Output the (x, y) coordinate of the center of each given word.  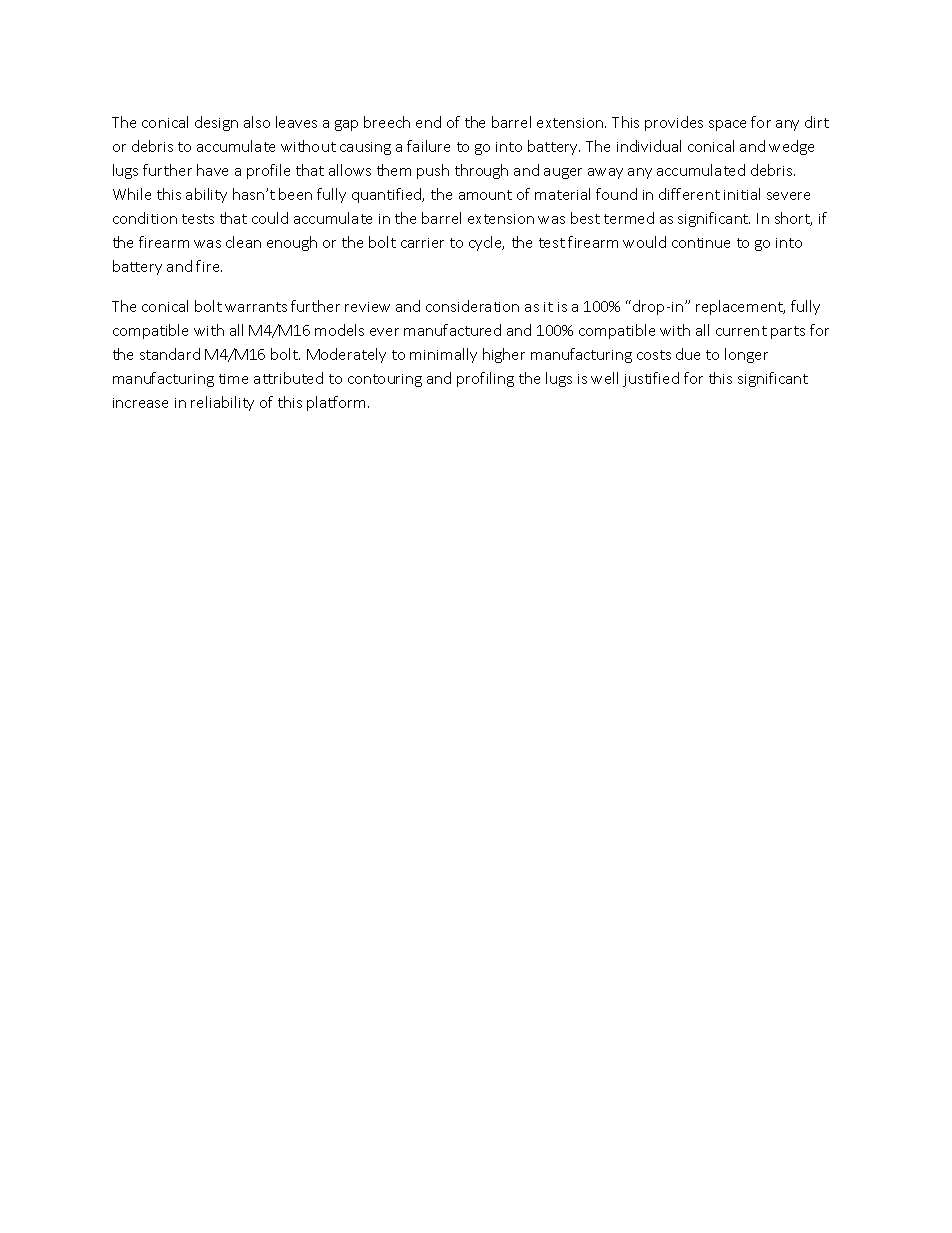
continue (701, 243)
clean (243, 242)
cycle (486, 243)
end (428, 122)
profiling (485, 379)
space (727, 125)
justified (651, 379)
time (233, 379)
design (216, 123)
